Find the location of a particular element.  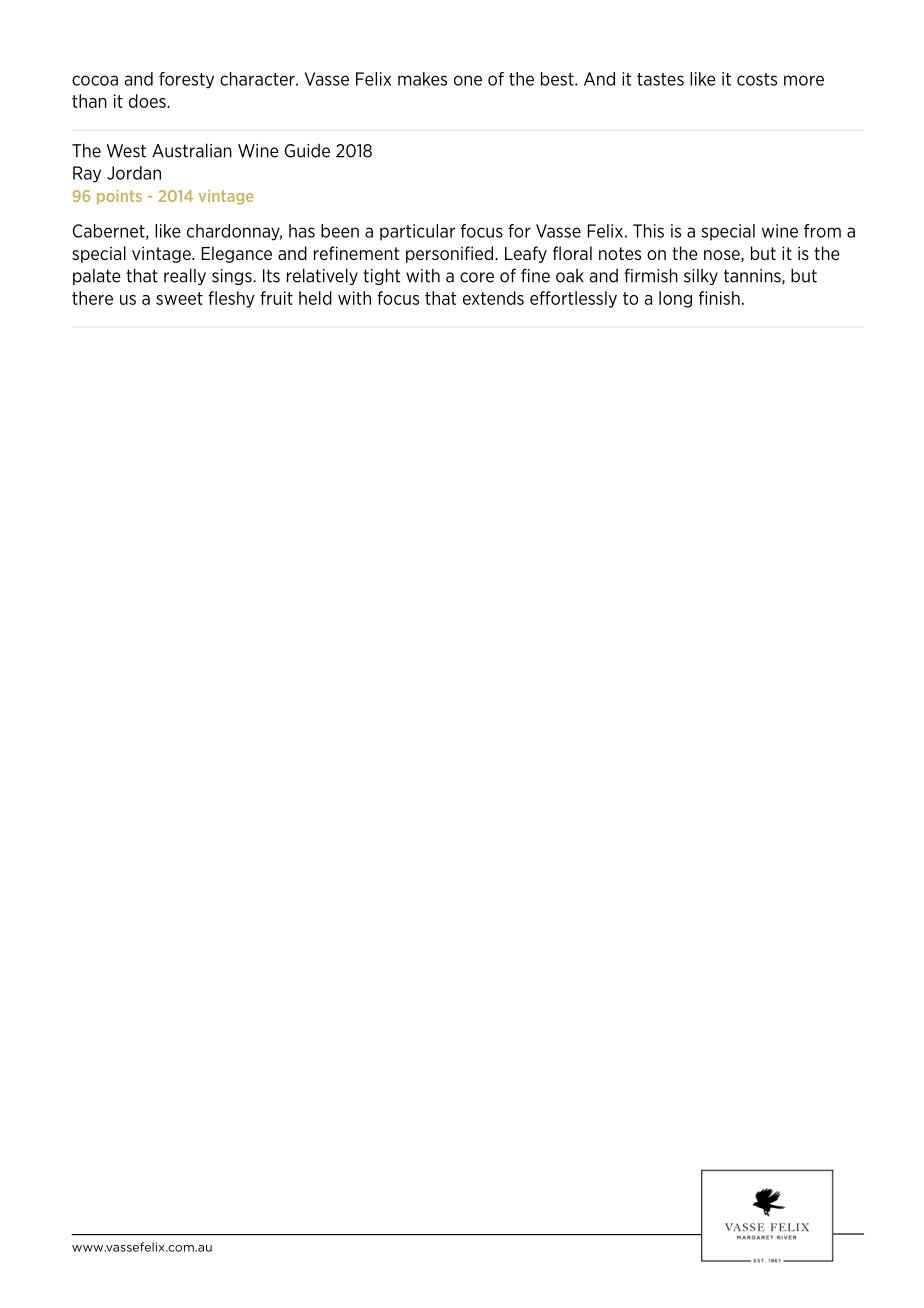

extends is located at coordinates (493, 298).
